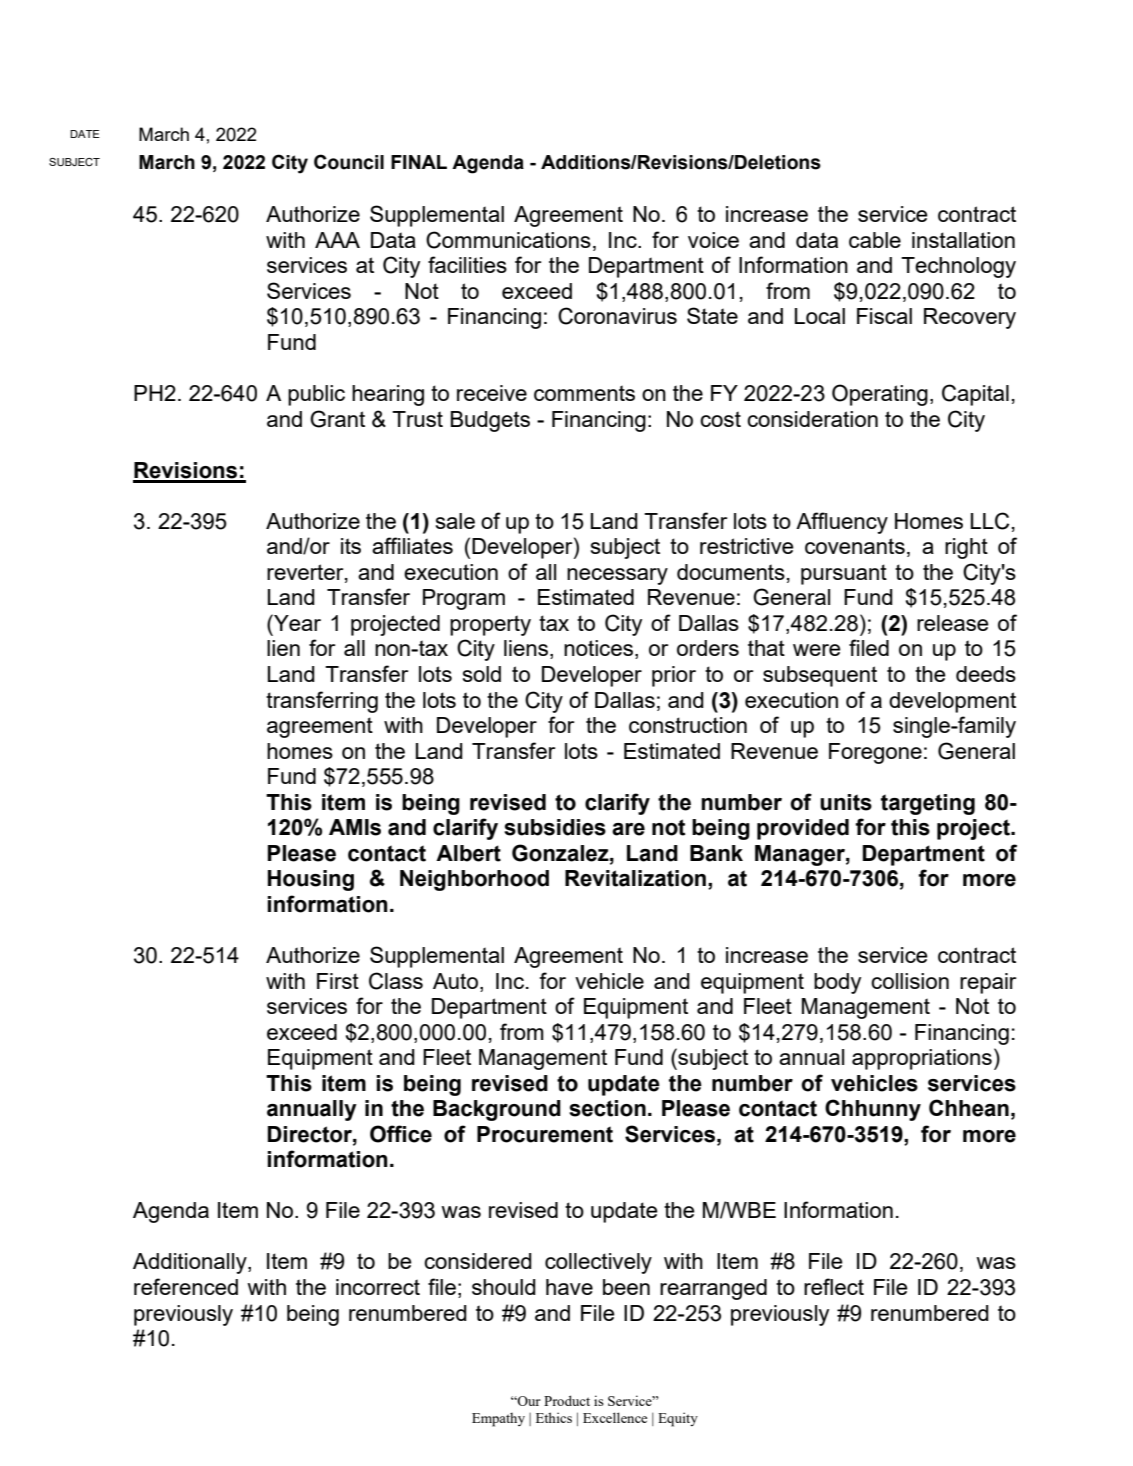  What do you see at coordinates (401, 1134) in the screenshot?
I see `Office` at bounding box center [401, 1134].
